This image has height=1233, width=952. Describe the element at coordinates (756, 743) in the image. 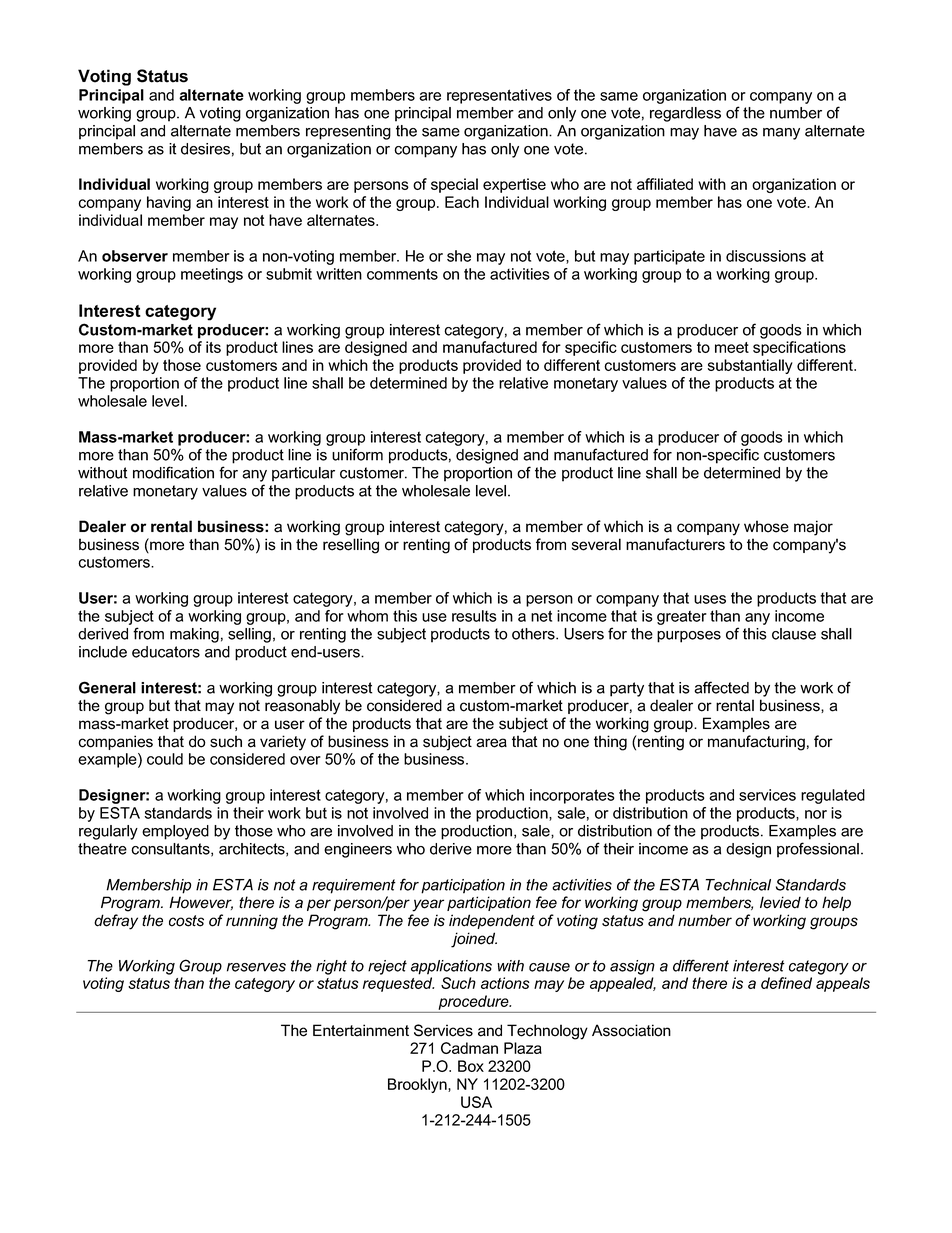

I see `manufacturing` at that location.
